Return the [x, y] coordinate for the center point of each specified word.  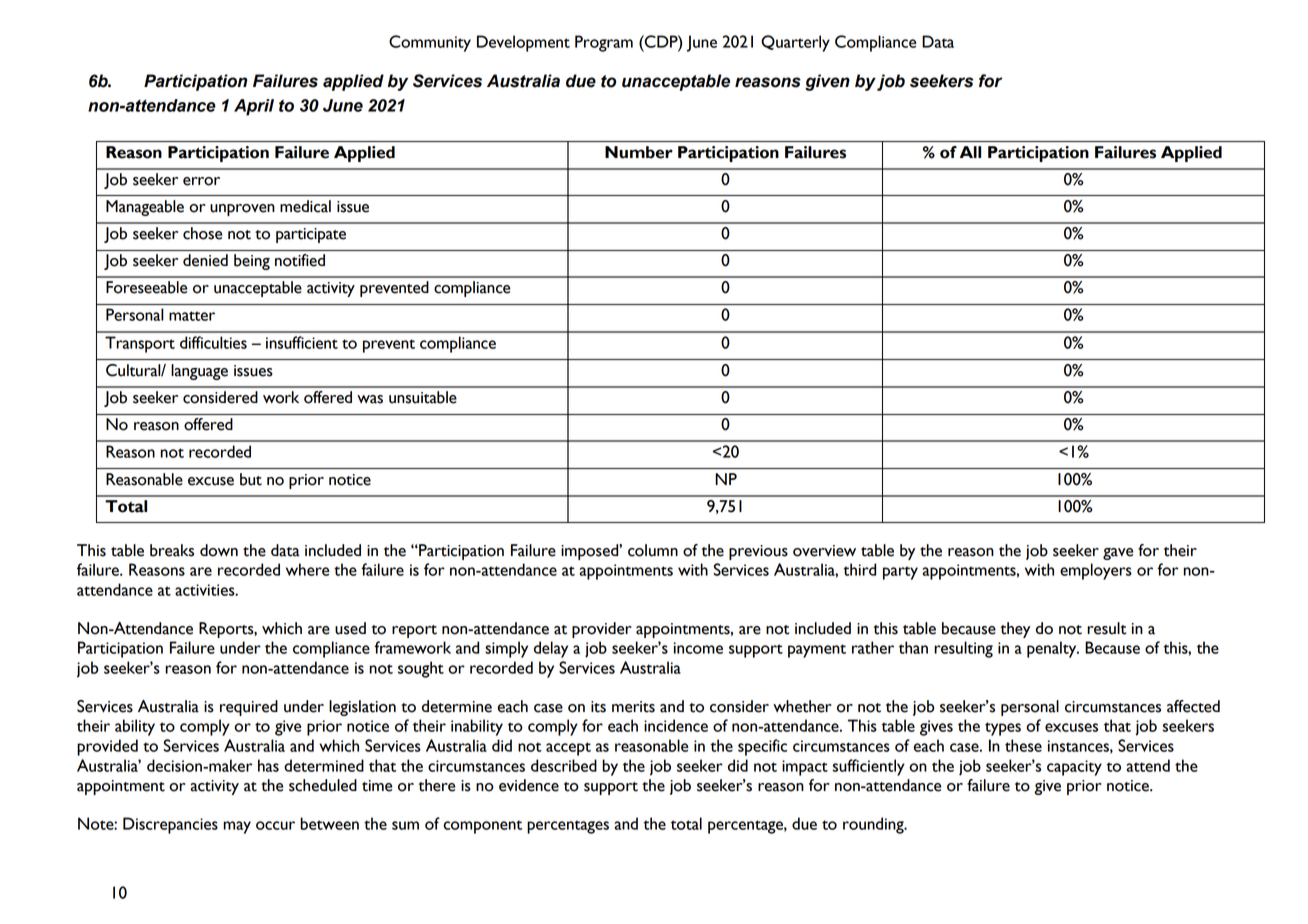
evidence [529, 785]
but [251, 479]
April [254, 107]
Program [604, 43]
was [370, 399]
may [237, 827]
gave [1118, 554]
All [970, 152]
